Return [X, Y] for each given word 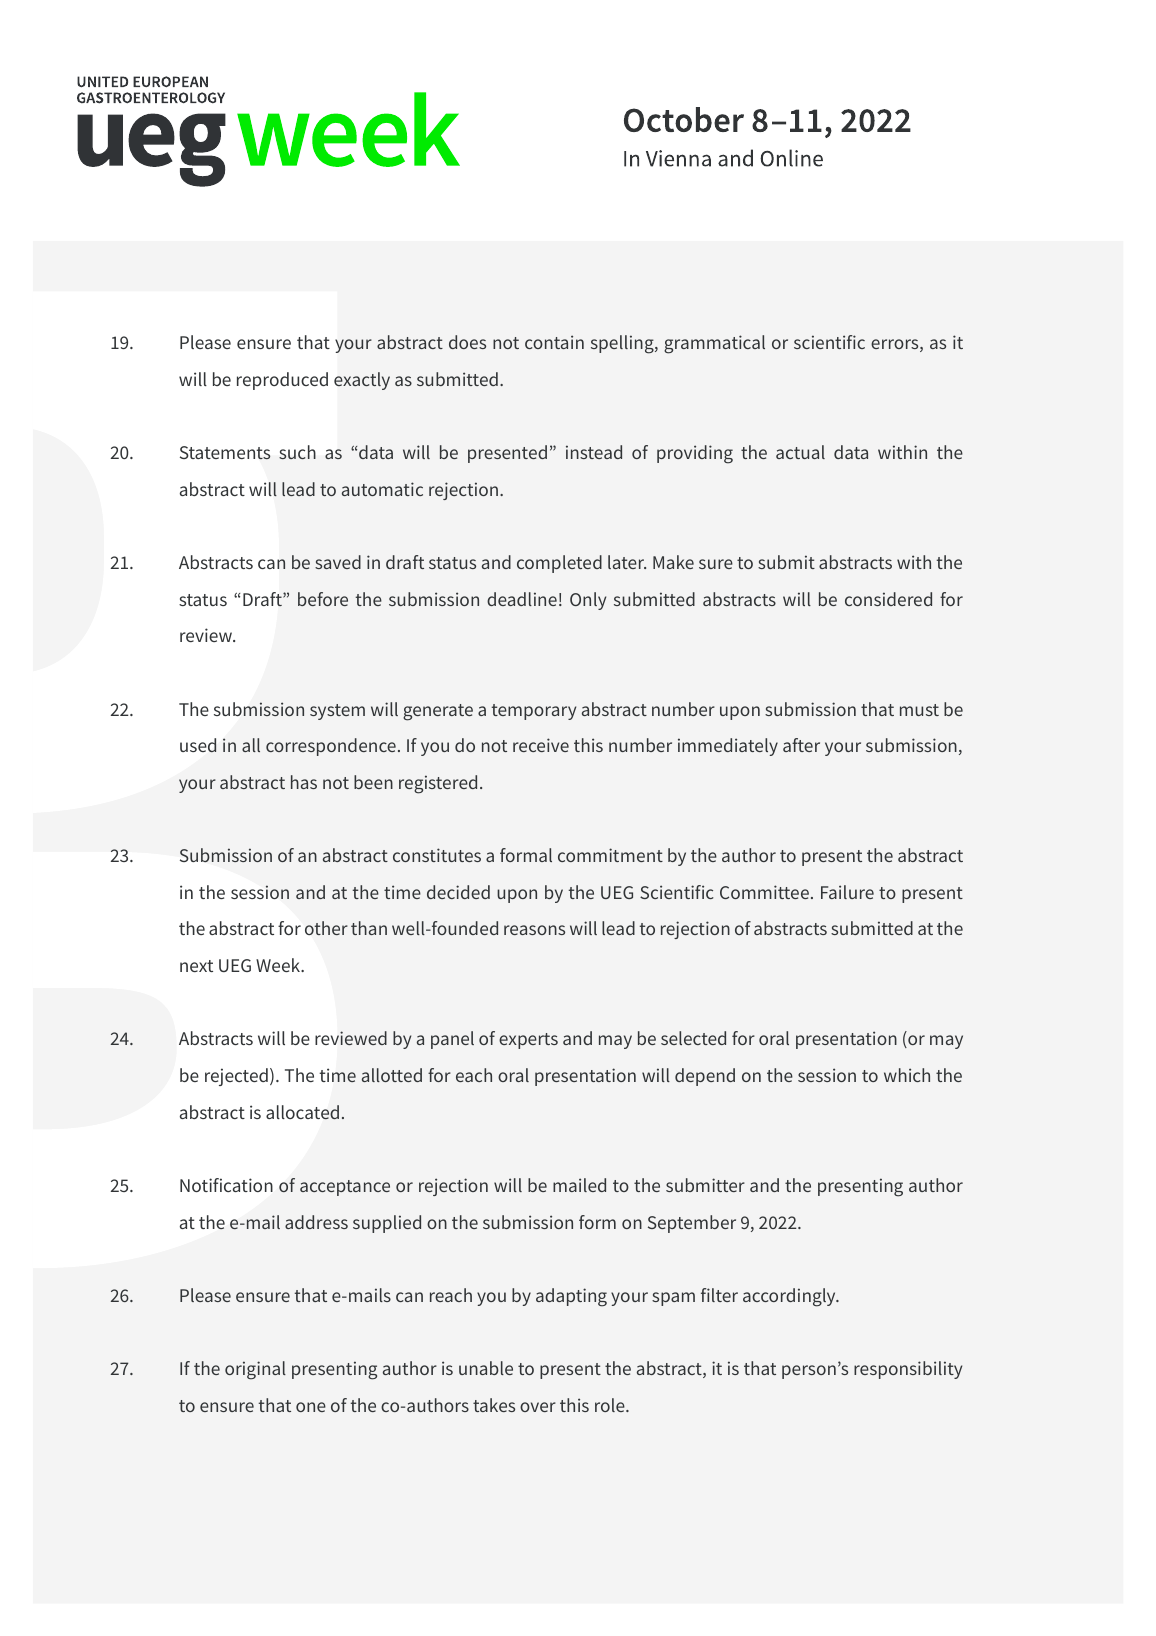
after [801, 745]
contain [554, 342]
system [337, 712]
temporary [533, 712]
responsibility [908, 1370]
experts [528, 1041]
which [907, 1075]
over [538, 1407]
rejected [236, 1077]
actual [800, 452]
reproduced [282, 381]
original [255, 1370]
